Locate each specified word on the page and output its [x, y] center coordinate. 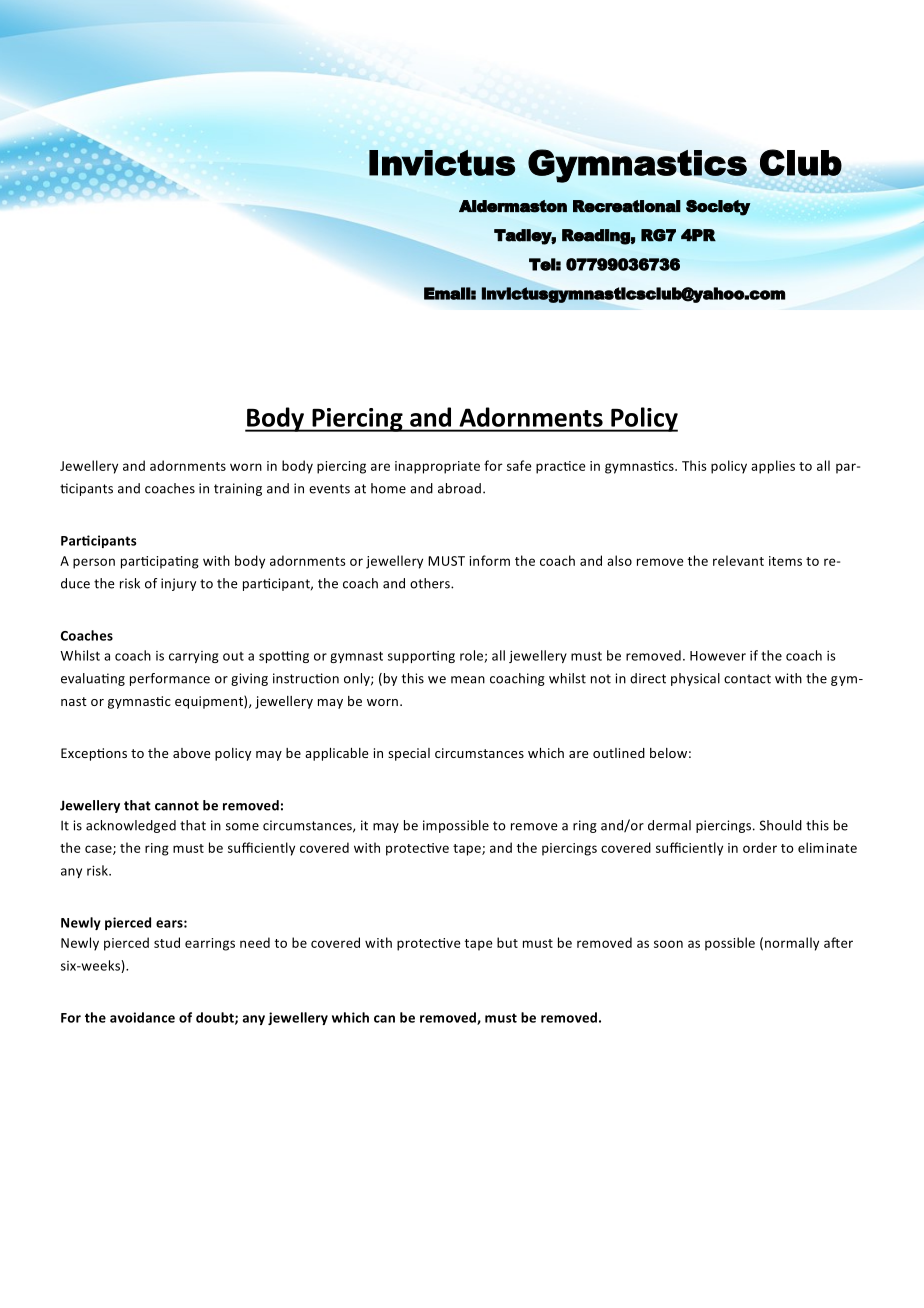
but [507, 942]
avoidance [142, 1017]
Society [718, 208]
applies [773, 467]
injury [178, 584]
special [409, 754]
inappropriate [437, 467]
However [718, 656]
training [238, 489]
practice [561, 467]
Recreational [627, 206]
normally [792, 944]
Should [781, 825]
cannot [177, 806]
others [431, 583]
